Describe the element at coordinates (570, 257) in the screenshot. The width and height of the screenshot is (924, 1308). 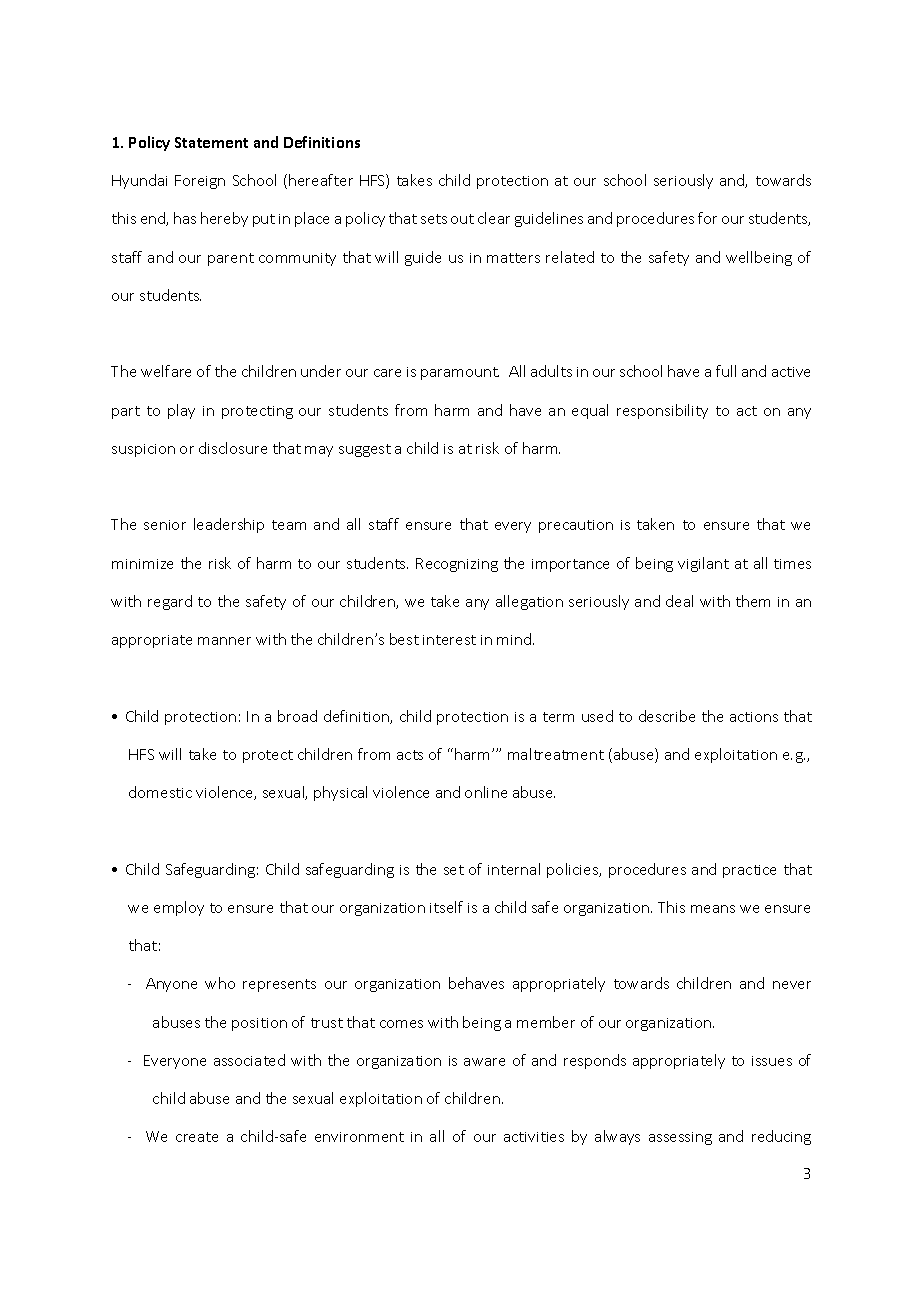
I see `related` at that location.
